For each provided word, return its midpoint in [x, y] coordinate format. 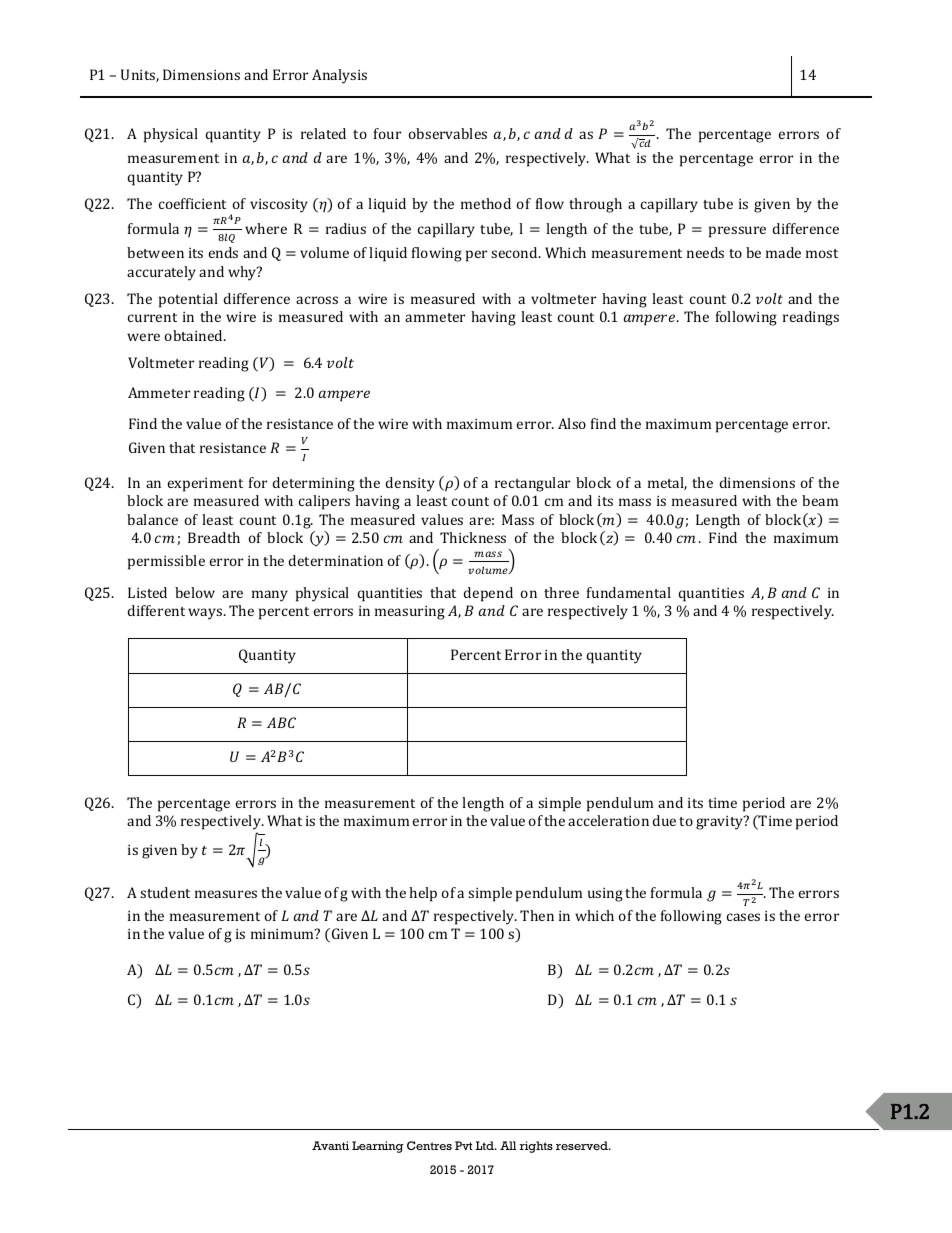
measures [226, 894]
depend [488, 594]
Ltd [486, 1145]
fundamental [629, 592]
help [423, 894]
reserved [583, 1145]
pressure [737, 232]
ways [206, 614]
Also [572, 423]
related [323, 133]
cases [743, 917]
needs [705, 252]
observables [448, 133]
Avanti [330, 1145]
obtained [195, 335]
